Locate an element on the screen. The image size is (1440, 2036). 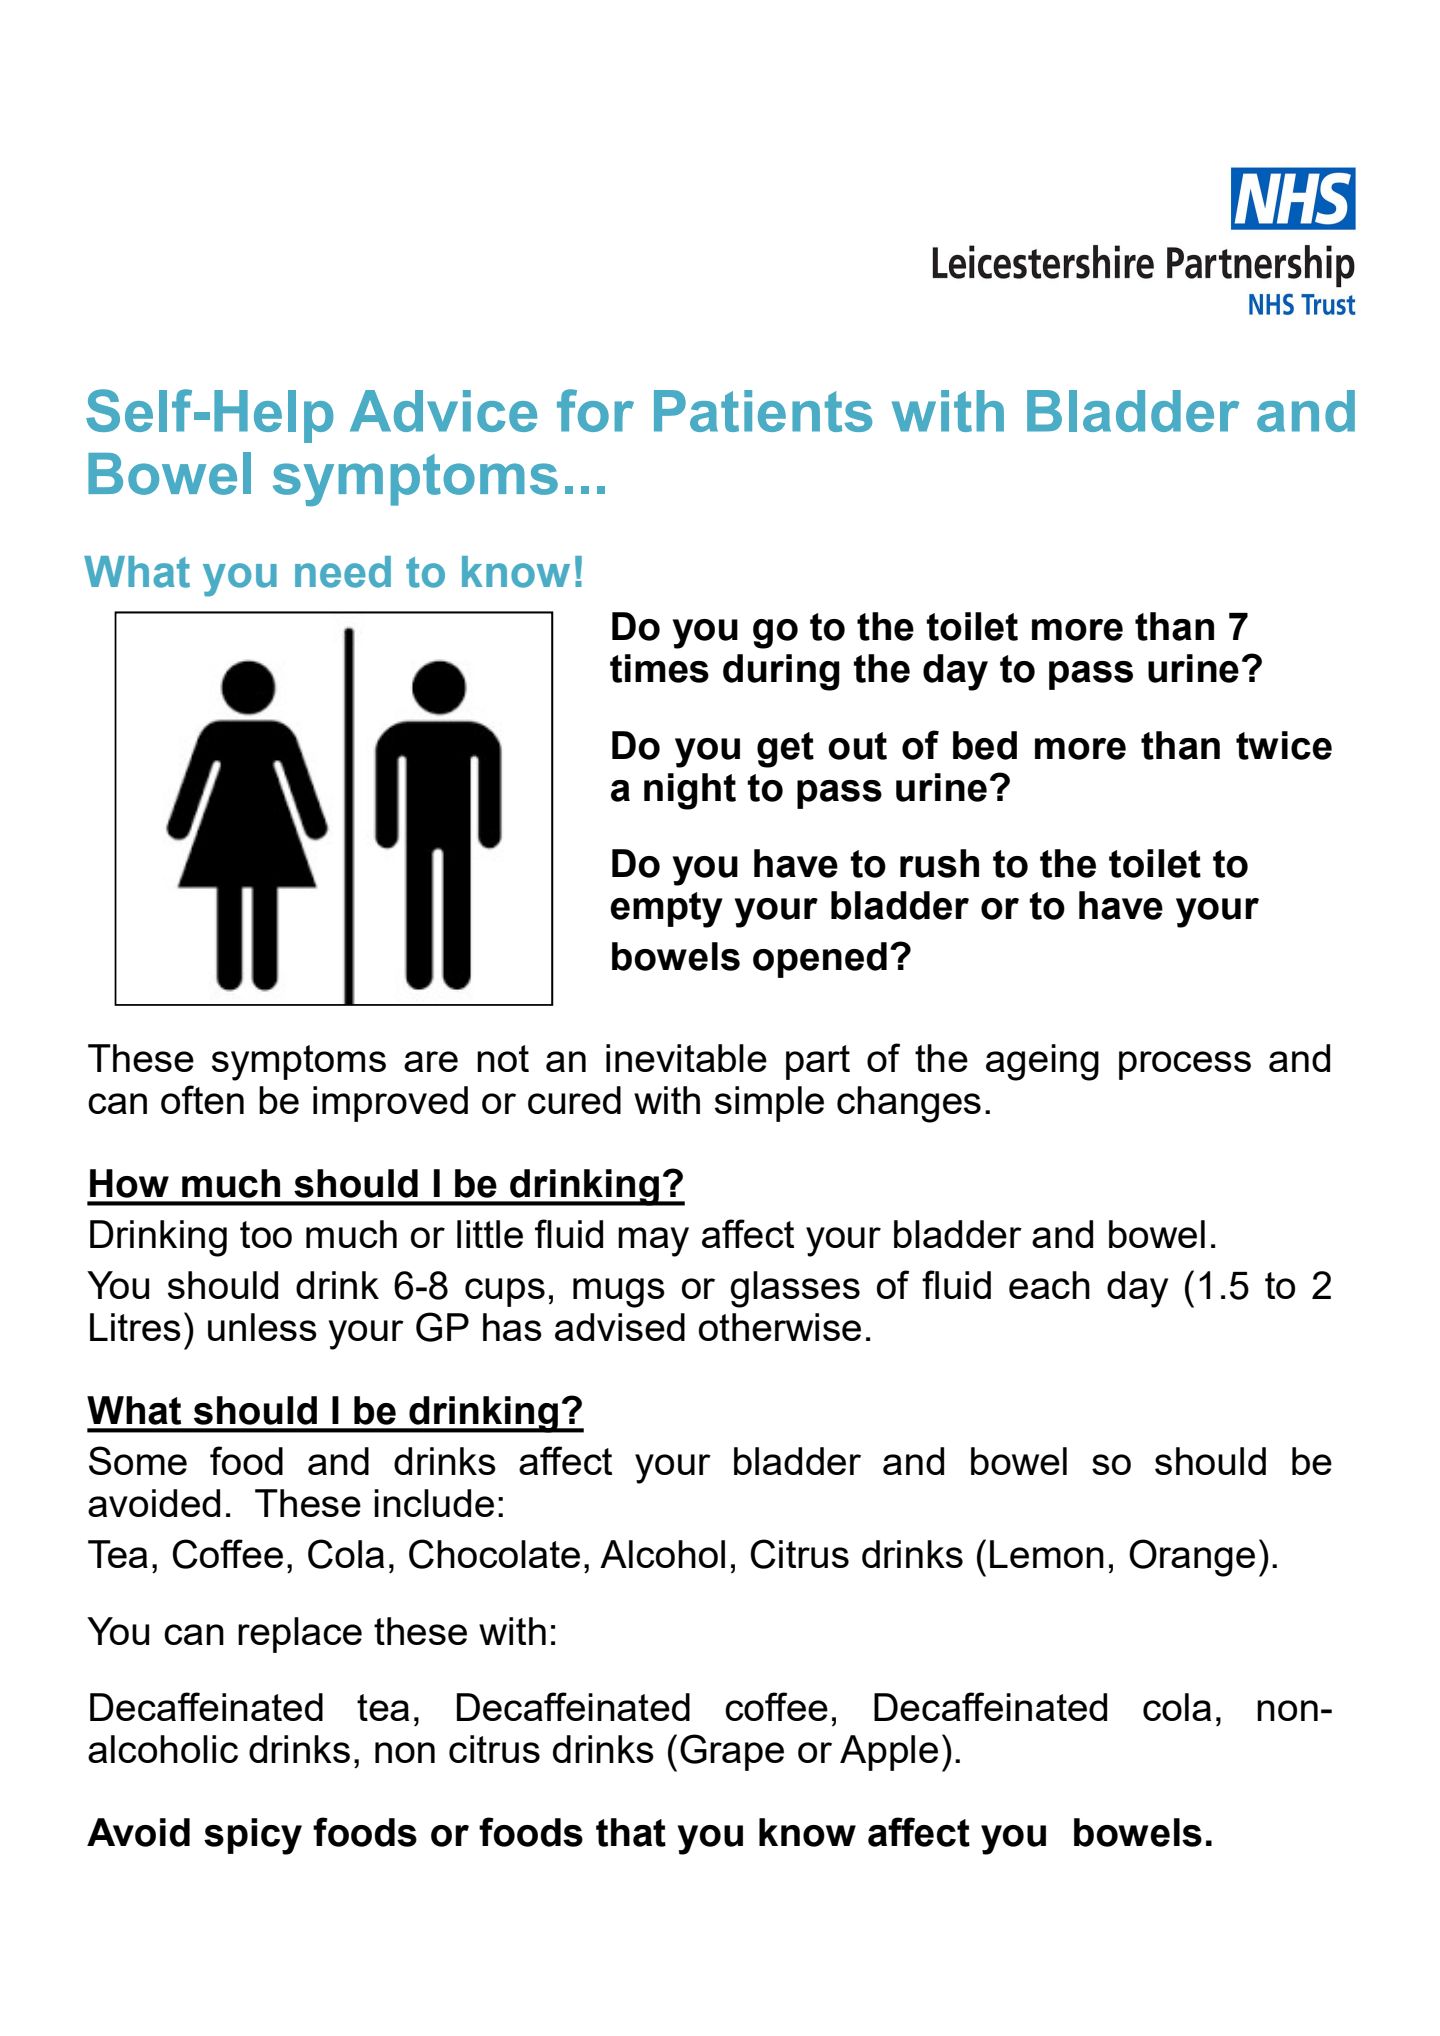
Patients is located at coordinates (763, 411).
